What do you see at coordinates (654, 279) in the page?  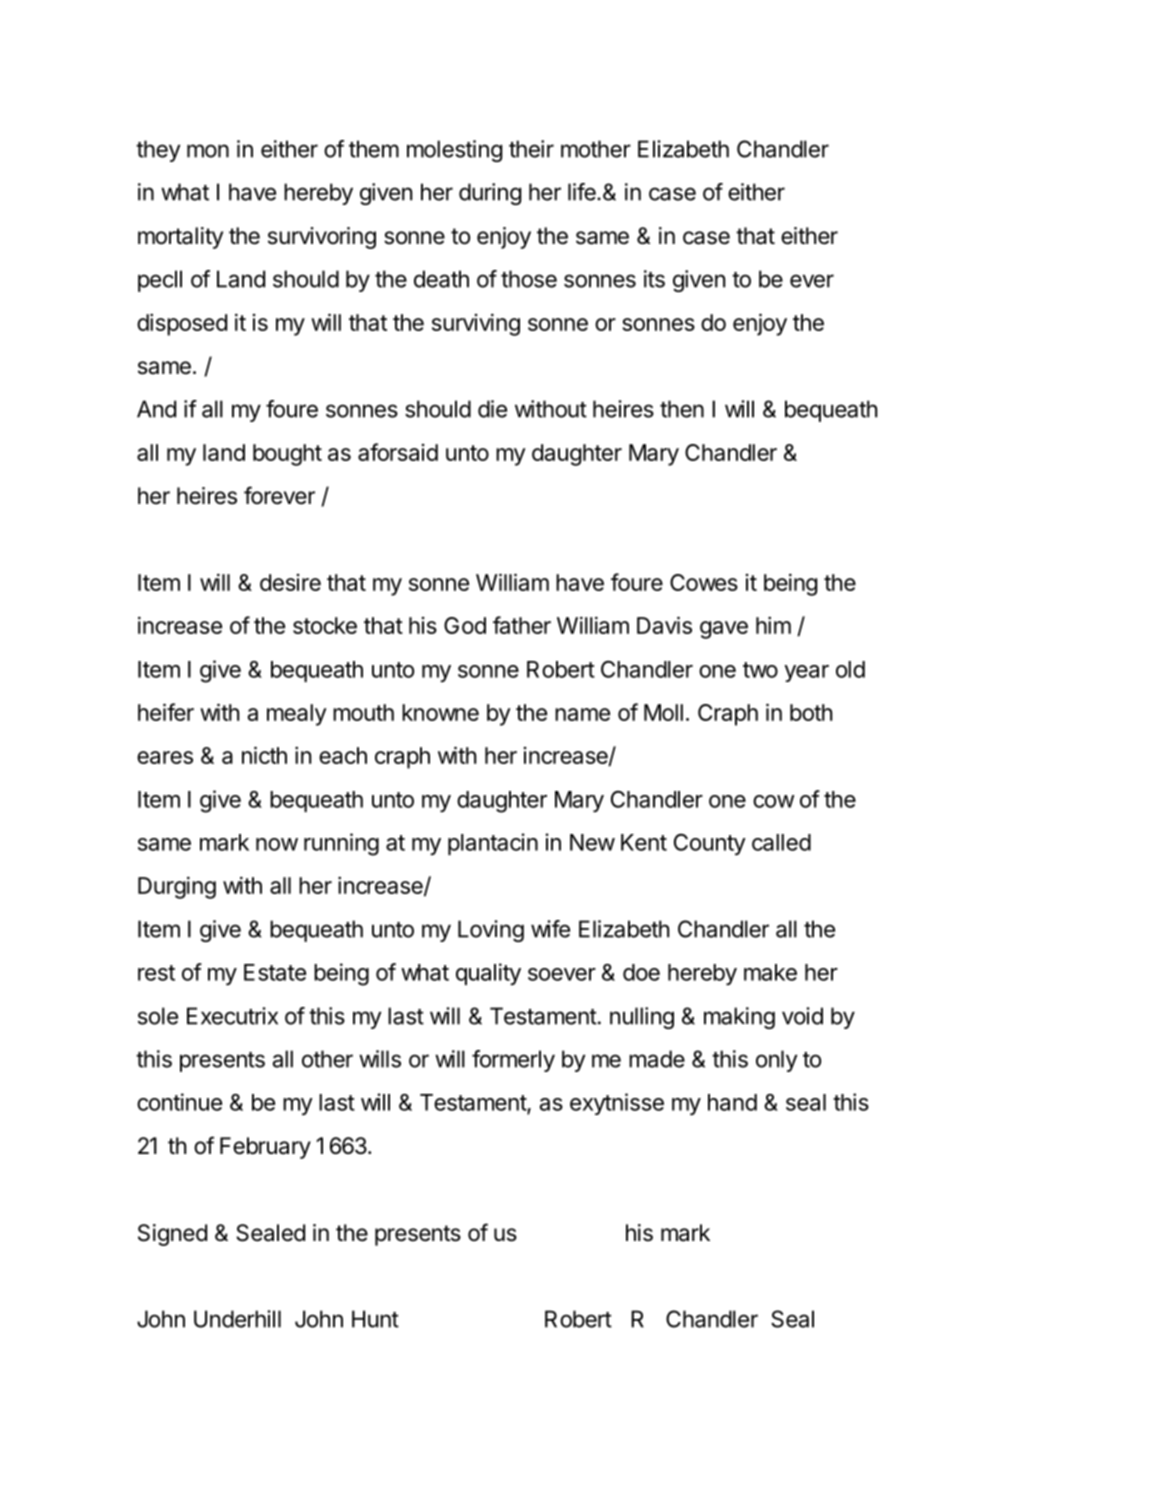 I see `its` at bounding box center [654, 279].
